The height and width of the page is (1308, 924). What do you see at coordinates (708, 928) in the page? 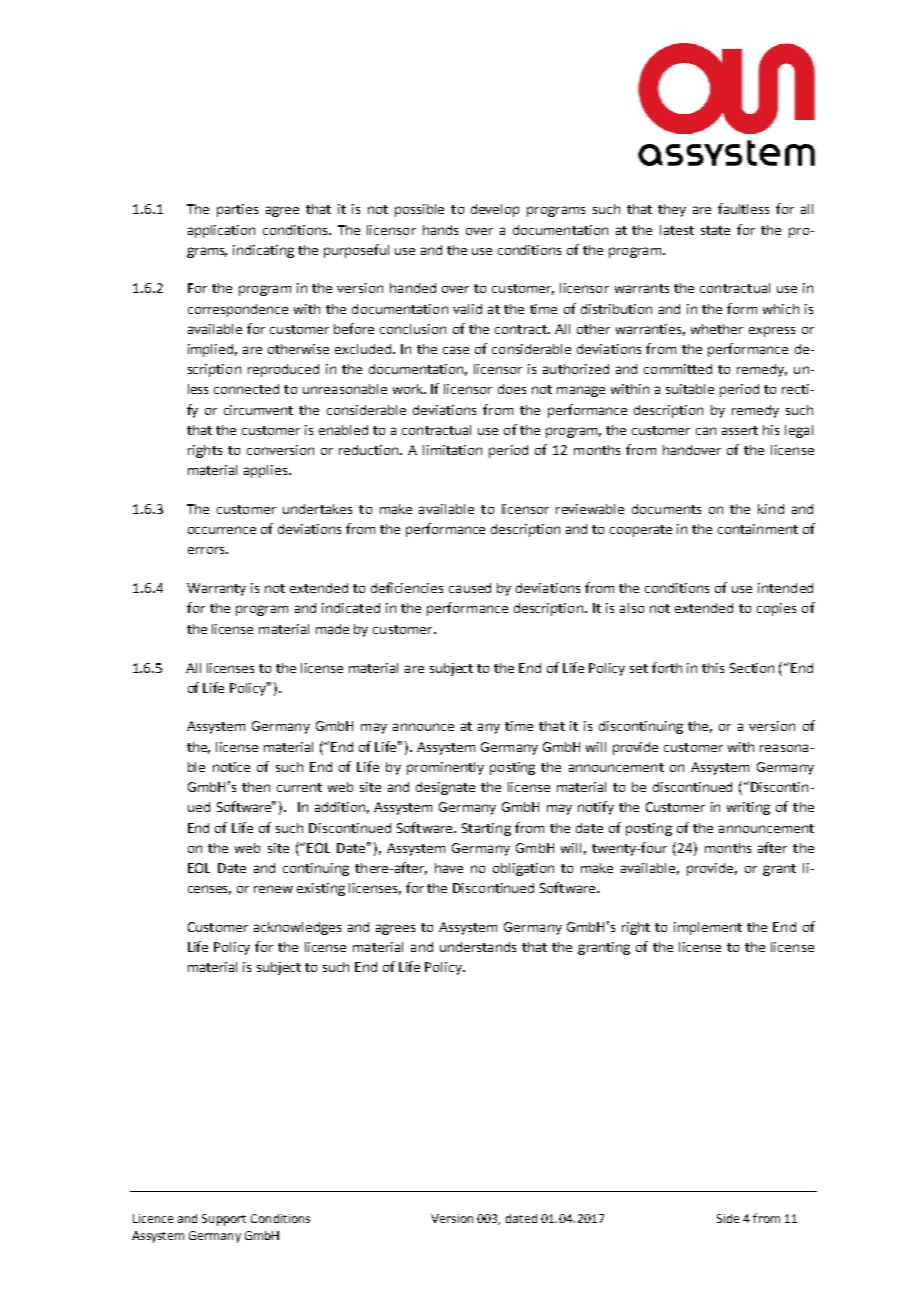
I see `implement` at bounding box center [708, 928].
